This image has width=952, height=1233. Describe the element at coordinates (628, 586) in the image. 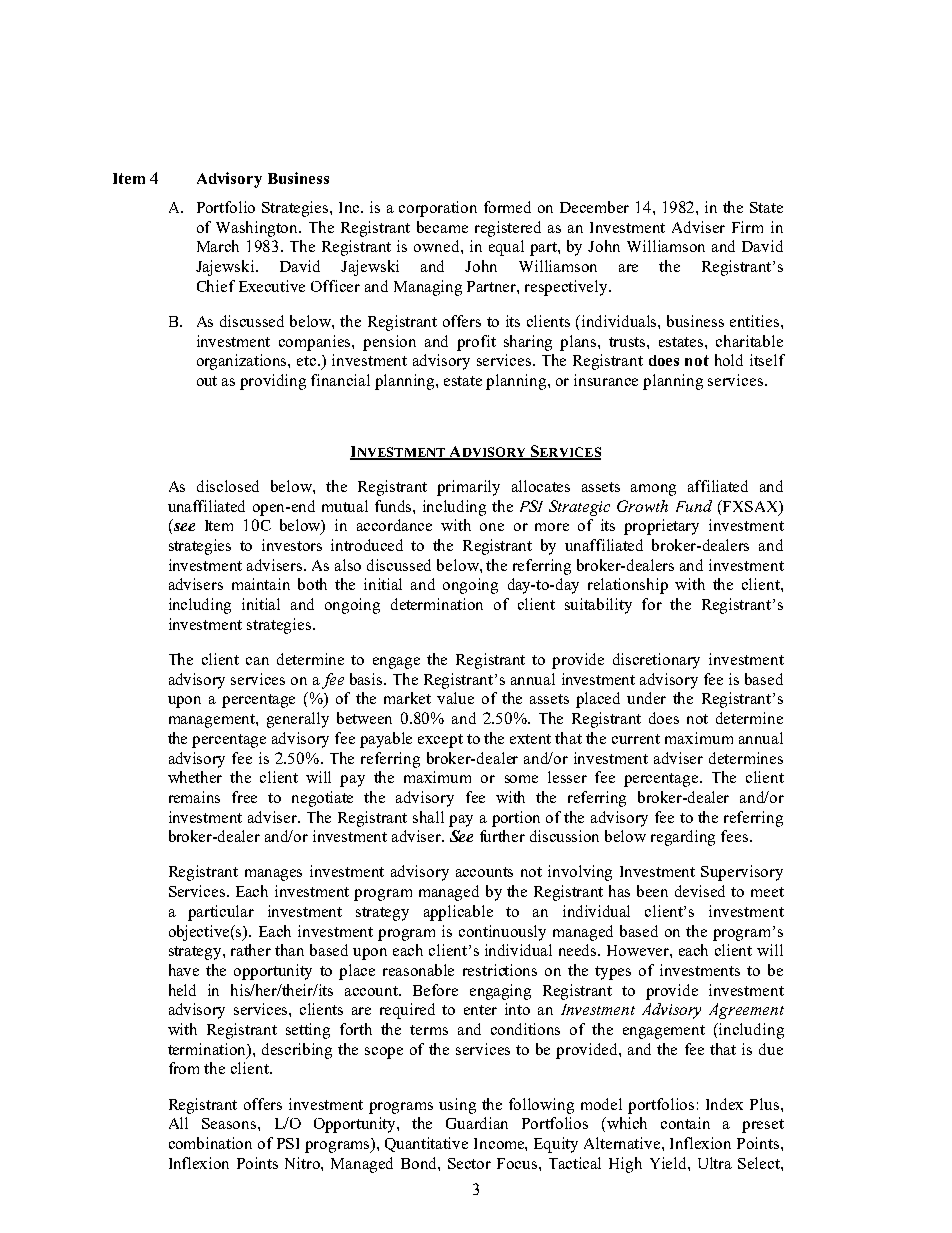

I see `relationship` at that location.
